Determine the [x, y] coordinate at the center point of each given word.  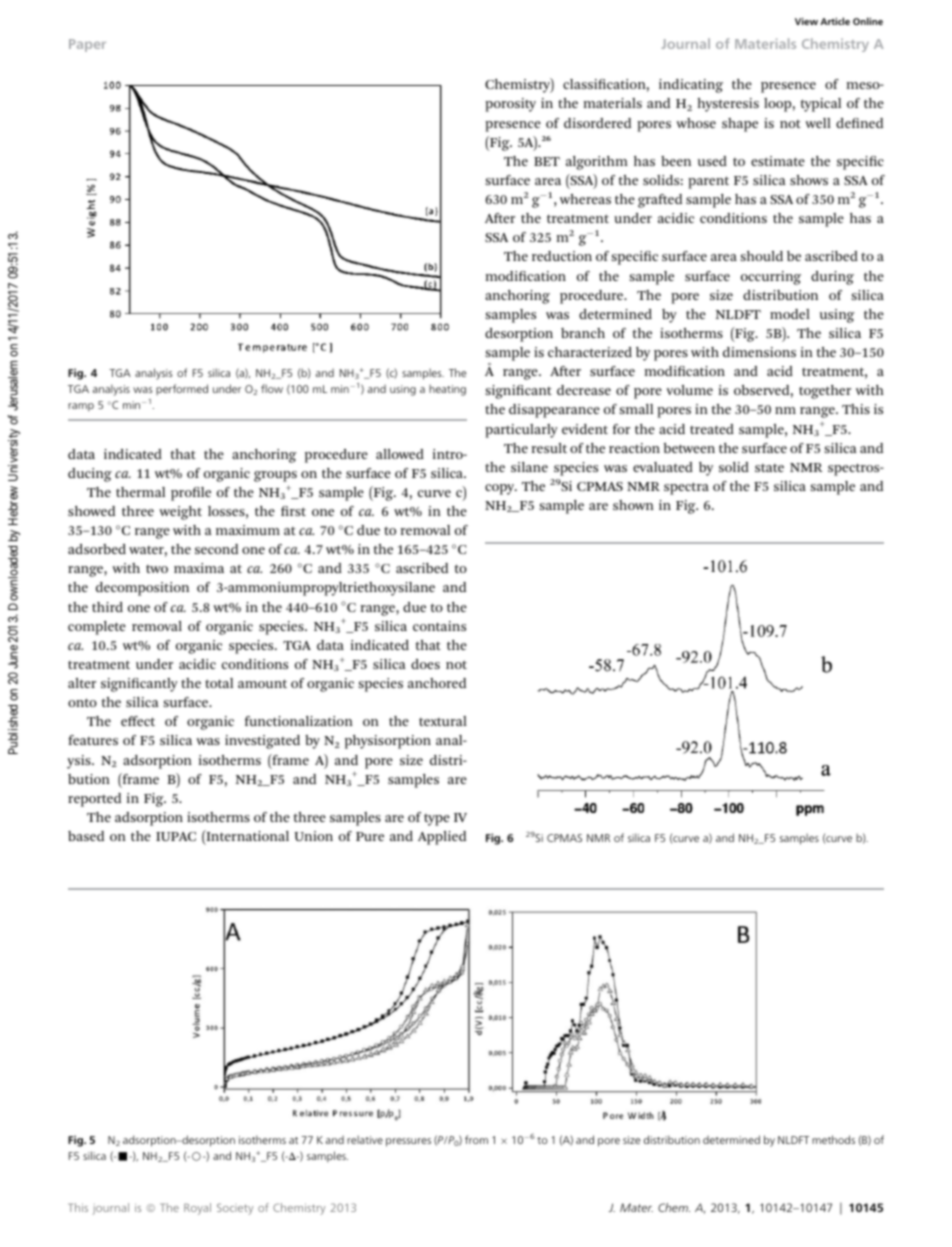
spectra [686, 488]
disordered [597, 123]
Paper [87, 45]
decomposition [142, 589]
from [476, 1139]
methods [833, 1139]
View [806, 21]
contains [439, 626]
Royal [197, 1209]
